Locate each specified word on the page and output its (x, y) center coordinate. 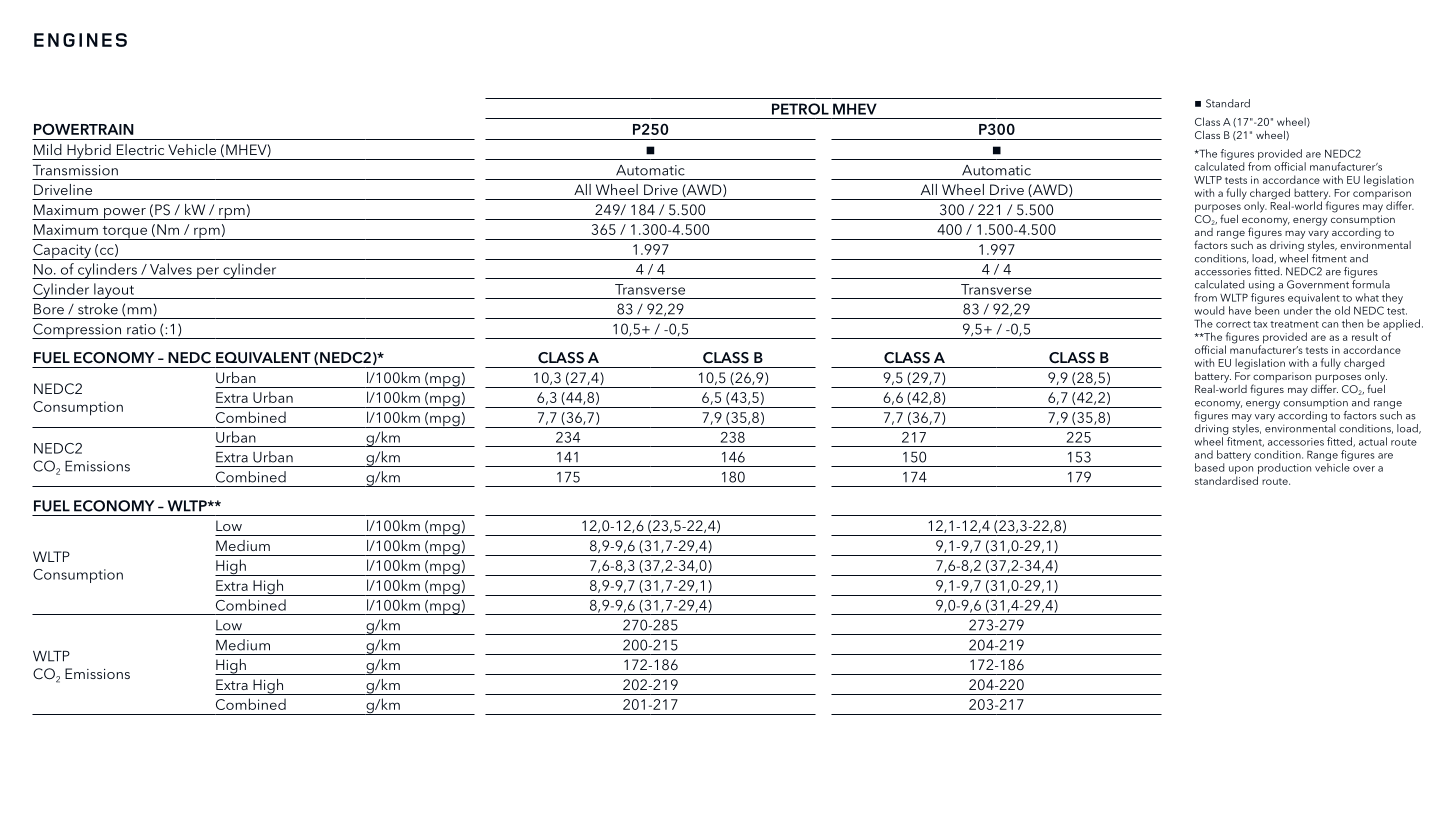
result (1365, 336)
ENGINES (80, 40)
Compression (78, 331)
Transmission (75, 170)
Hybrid (89, 152)
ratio (141, 329)
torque (124, 233)
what (1367, 297)
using (1262, 285)
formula (1370, 283)
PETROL (800, 109)
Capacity (62, 252)
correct (1233, 324)
